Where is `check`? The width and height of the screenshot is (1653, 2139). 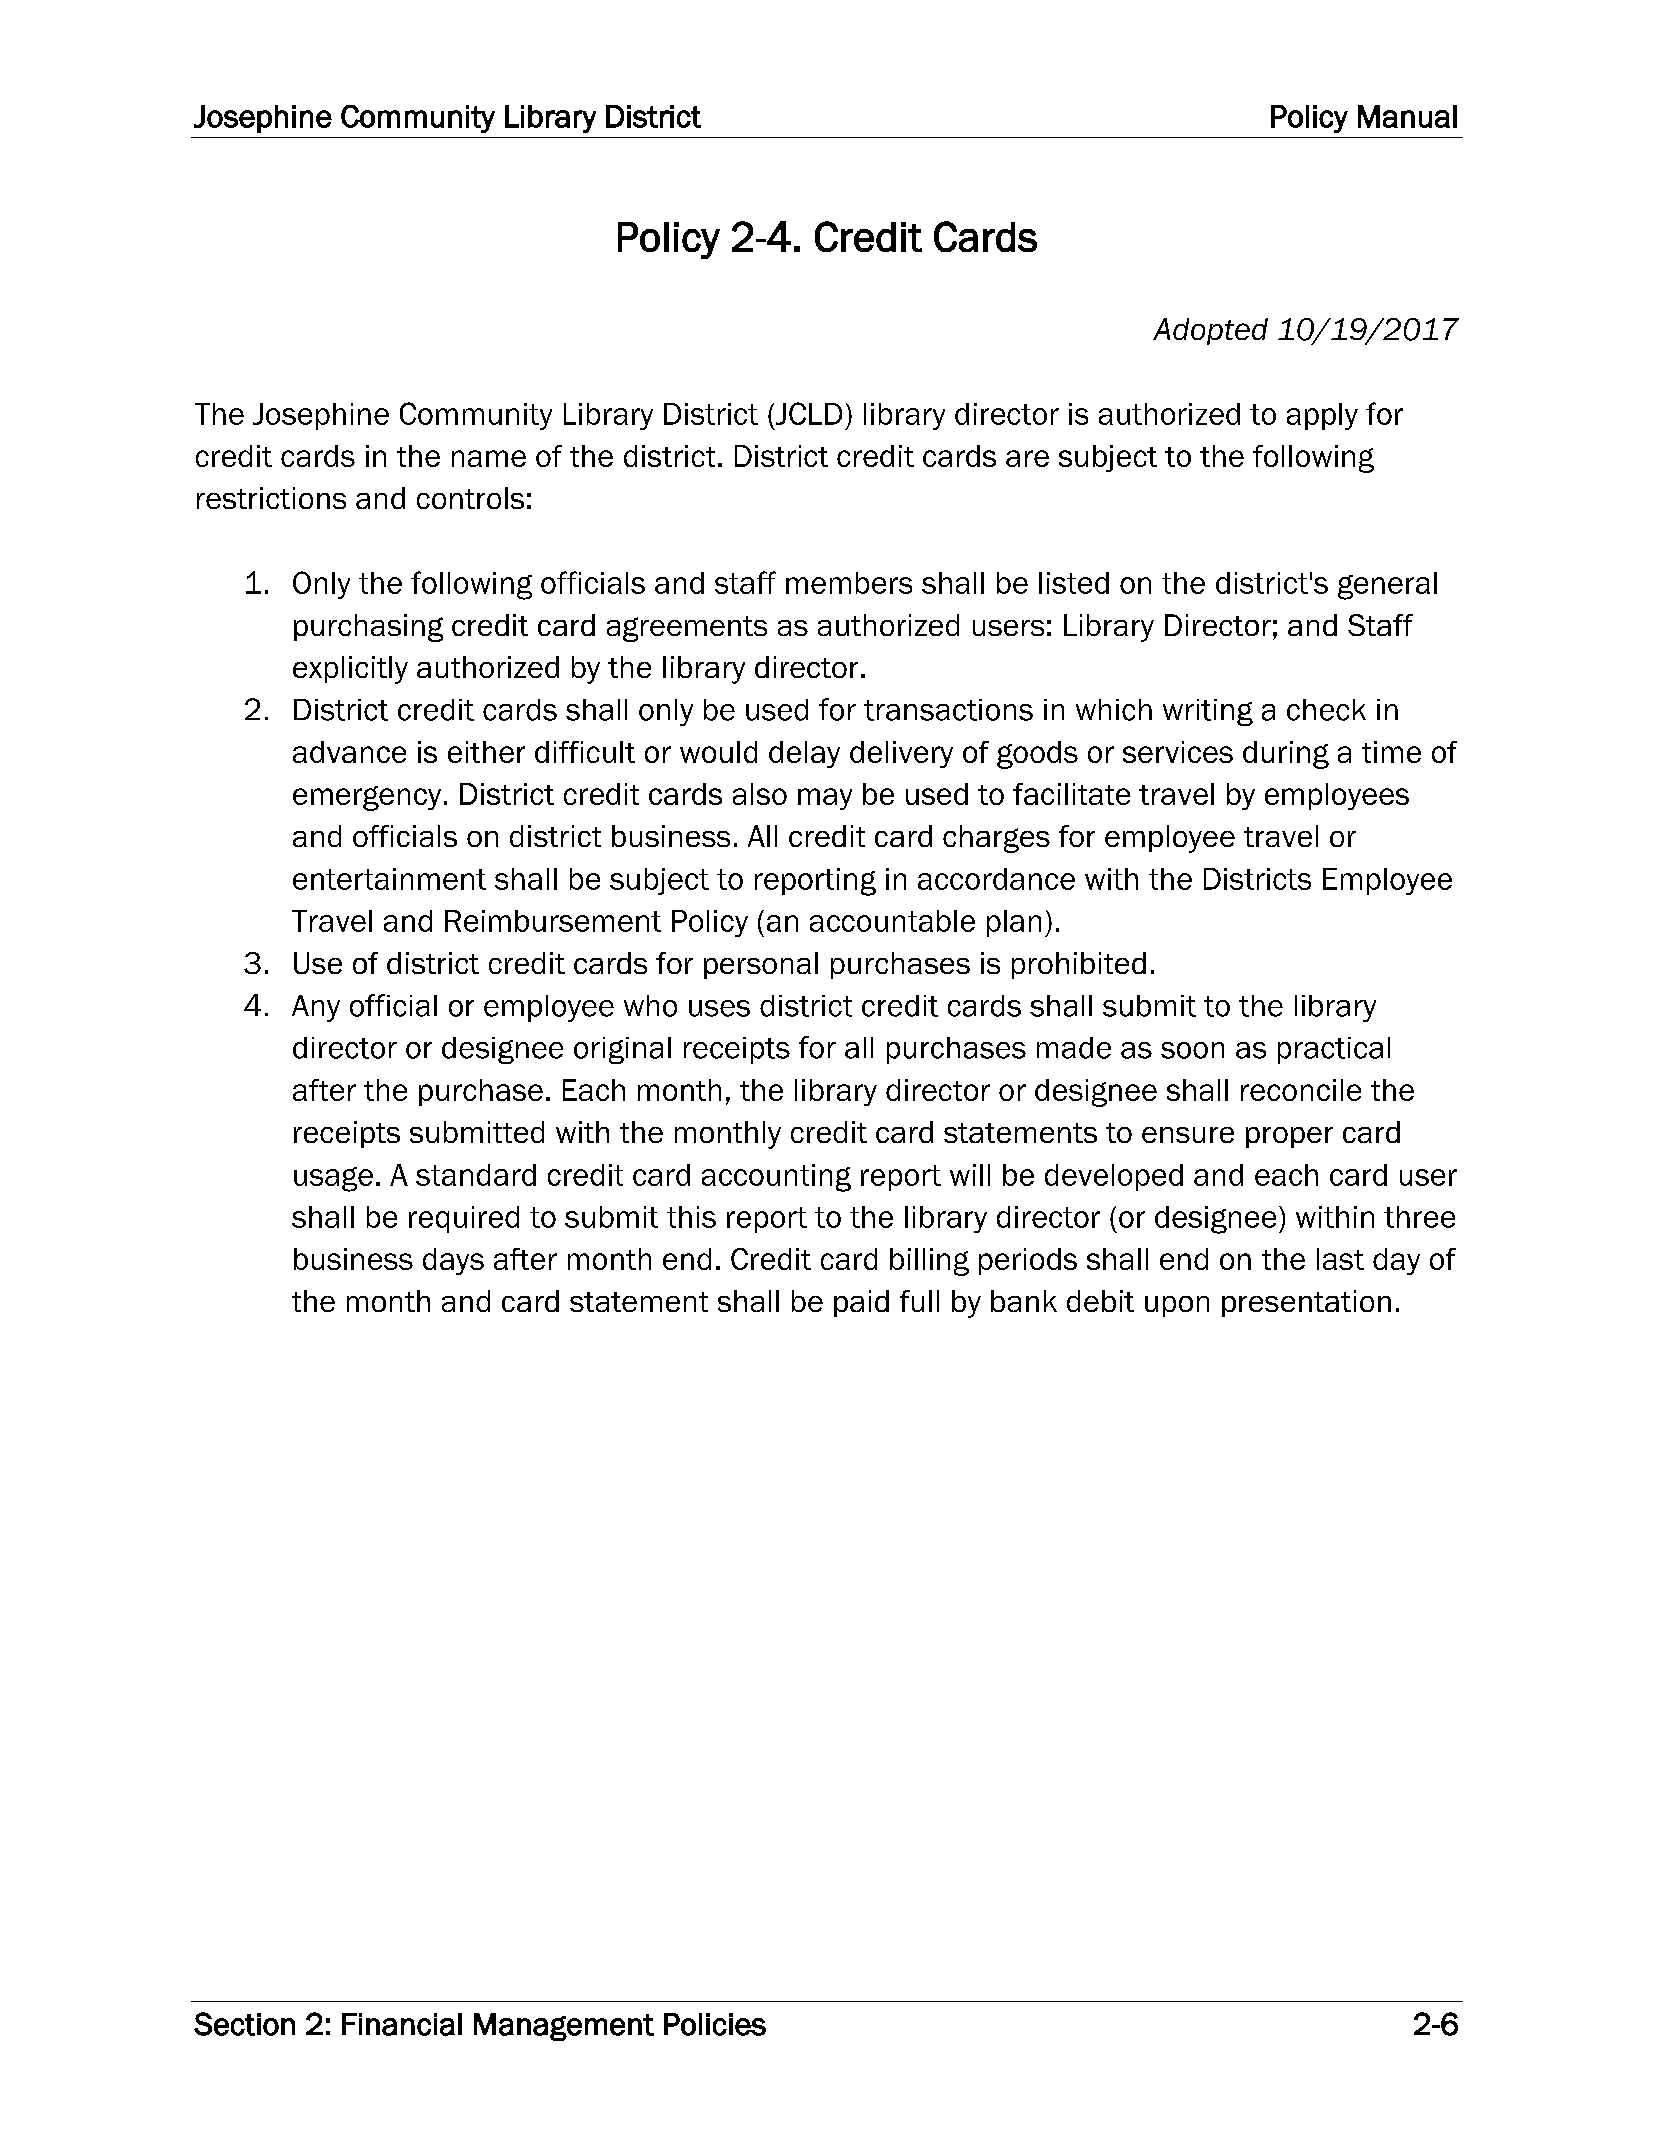 check is located at coordinates (1326, 710).
